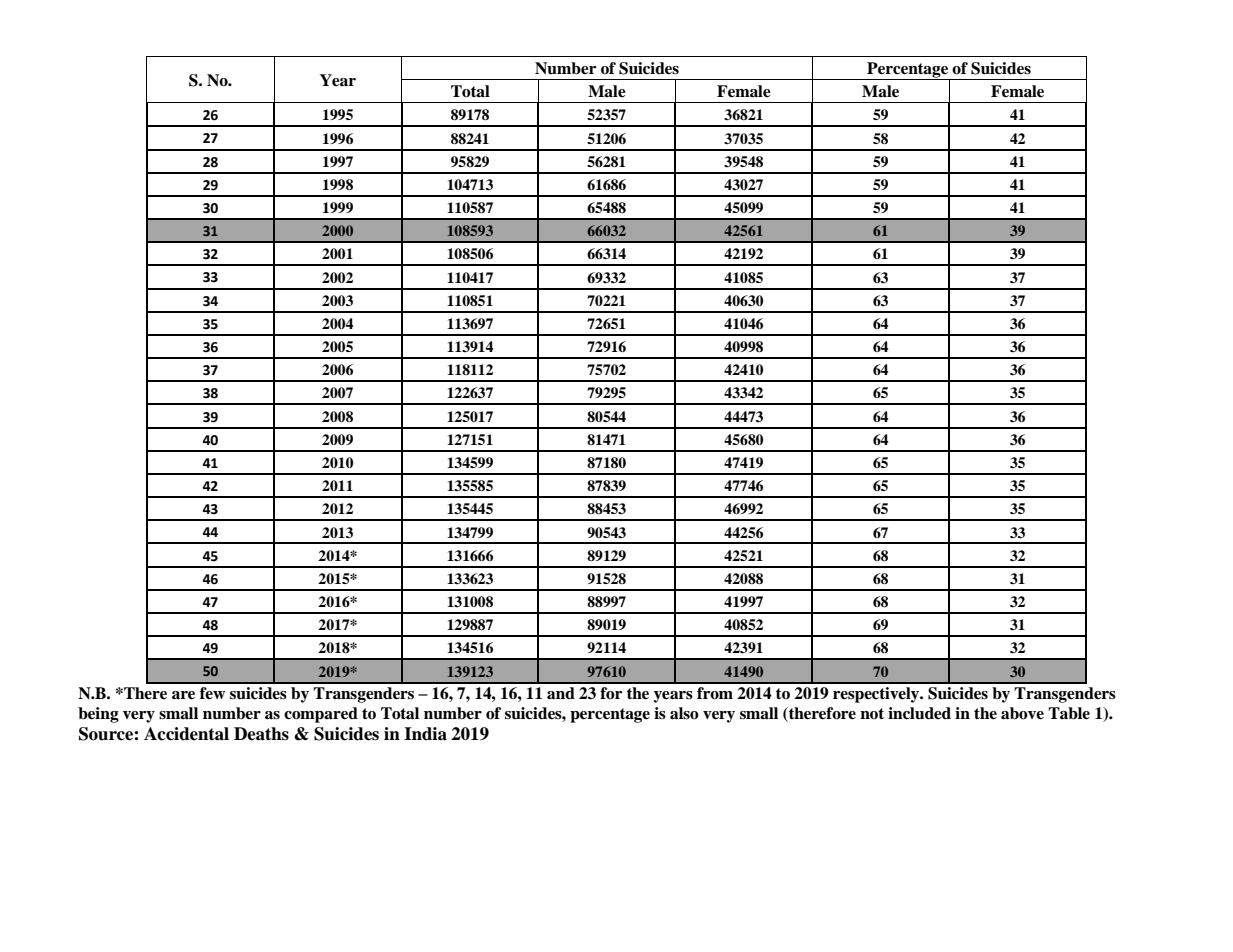 The height and width of the screenshot is (952, 1233). What do you see at coordinates (186, 734) in the screenshot?
I see `Accidental` at bounding box center [186, 734].
